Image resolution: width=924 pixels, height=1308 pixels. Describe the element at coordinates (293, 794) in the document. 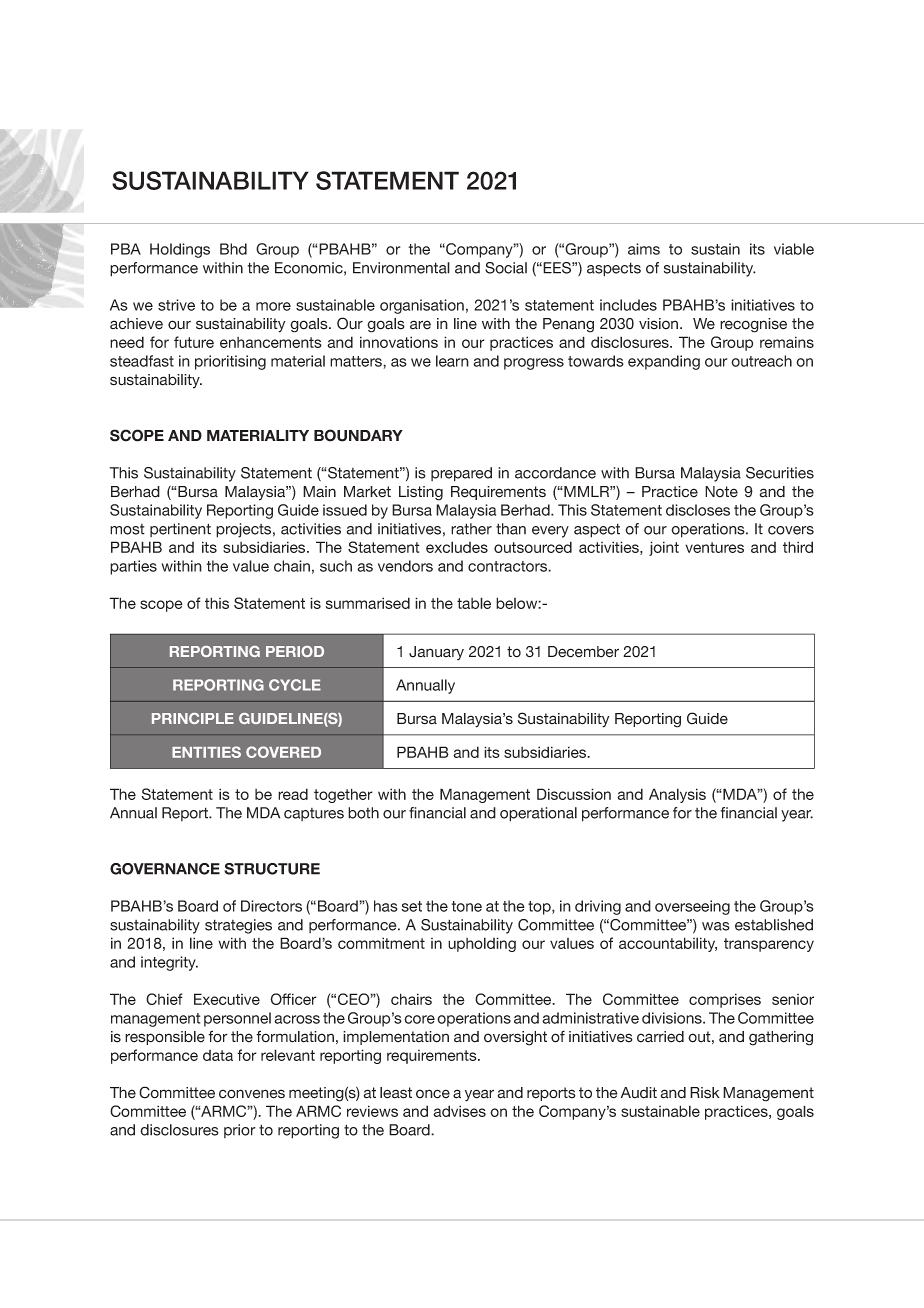

I see `read` at that location.
